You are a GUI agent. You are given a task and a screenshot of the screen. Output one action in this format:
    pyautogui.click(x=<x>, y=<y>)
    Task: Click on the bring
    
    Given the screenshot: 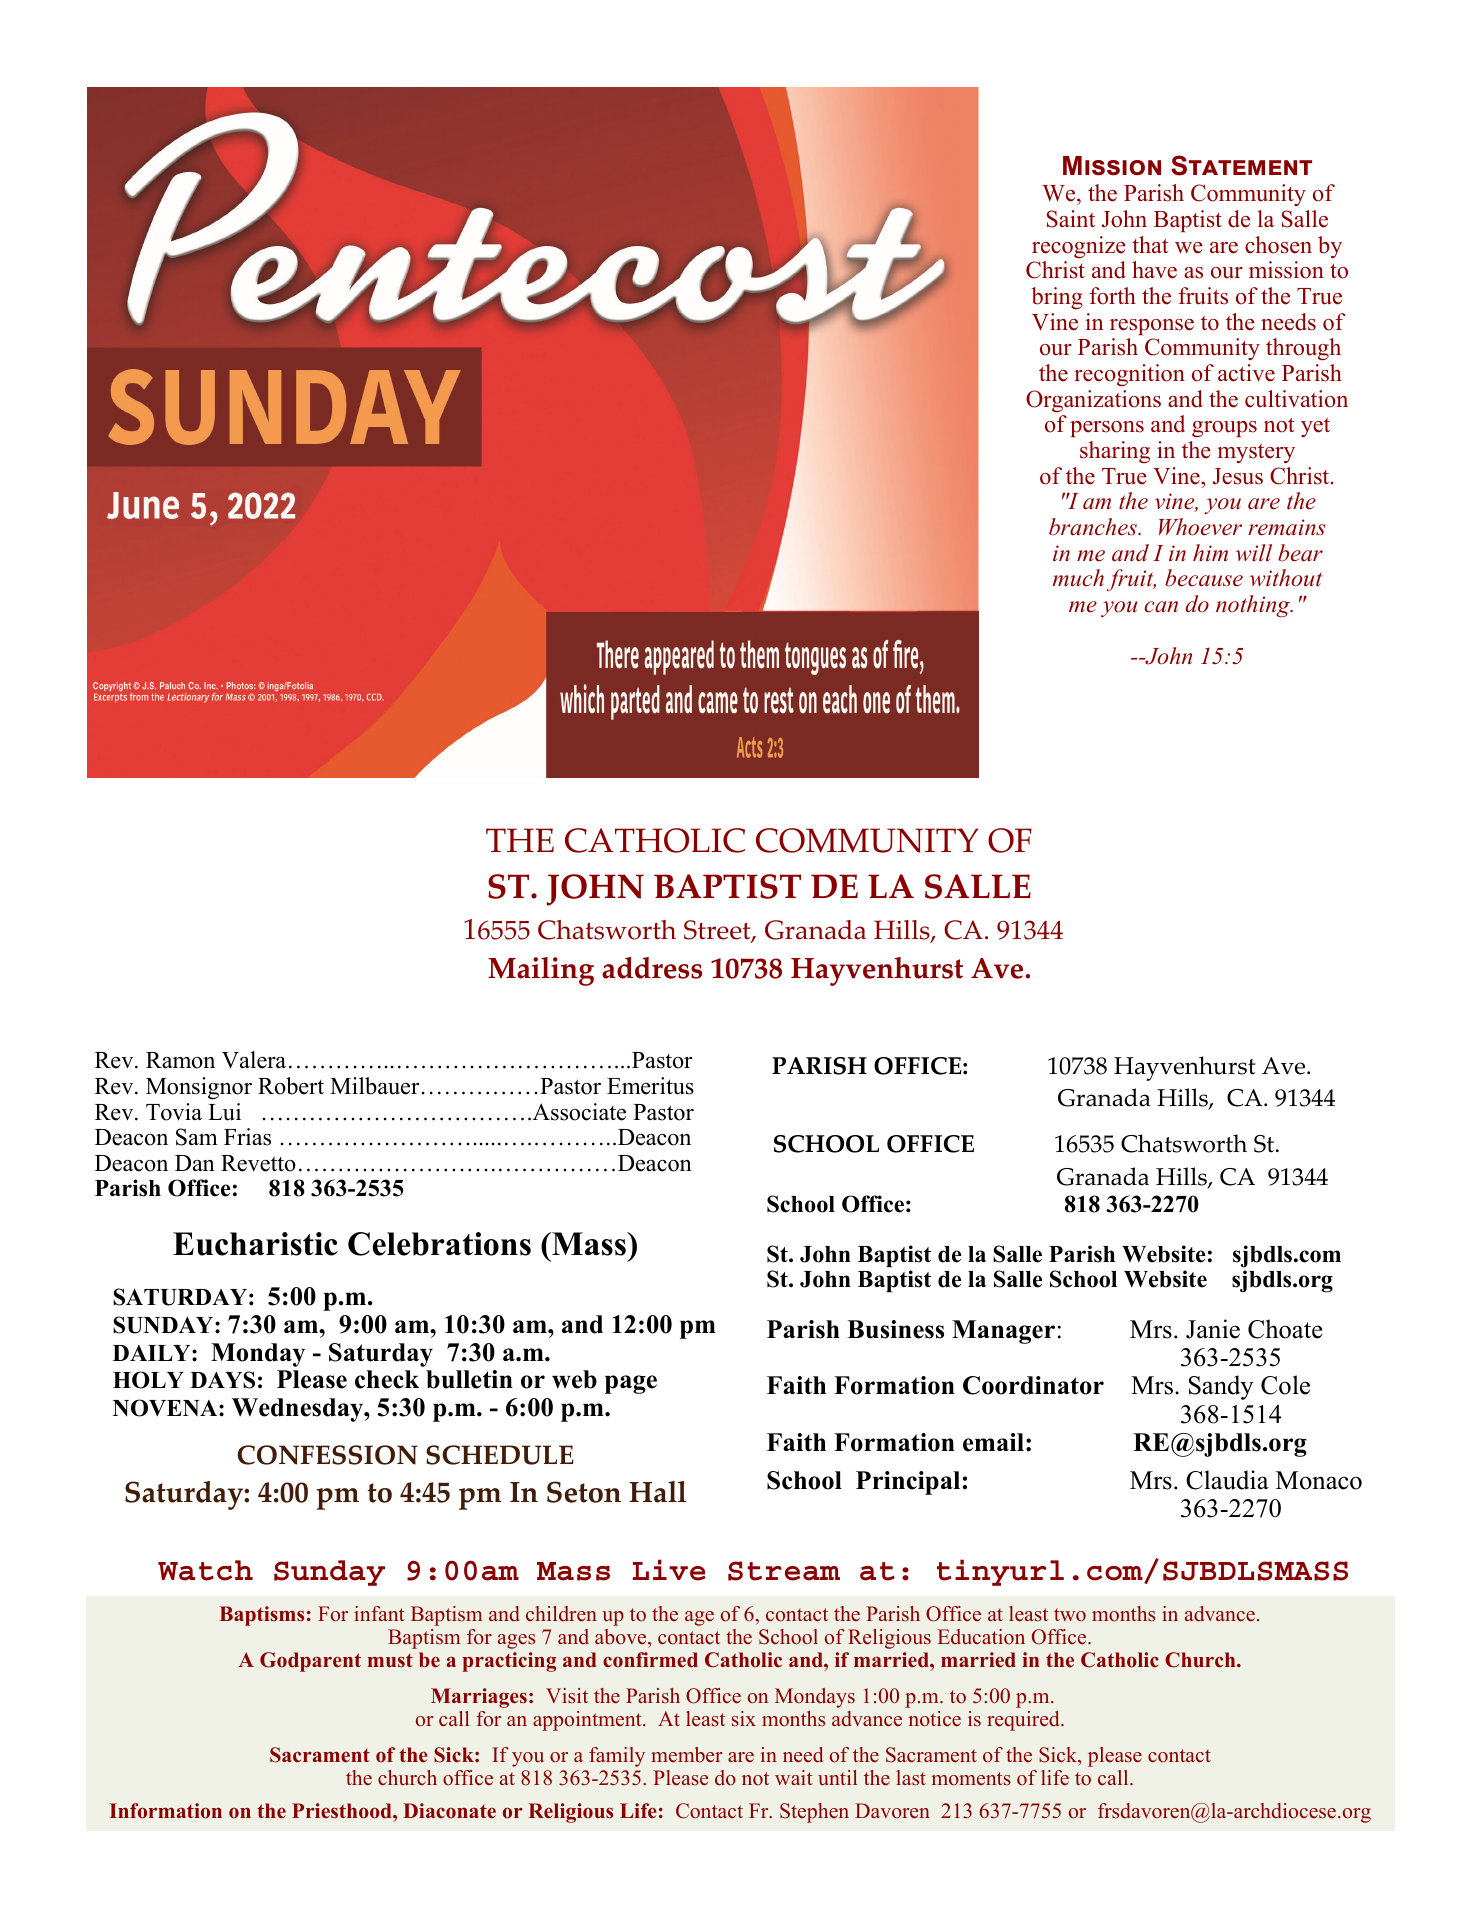 What is the action you would take?
    pyautogui.click(x=1057, y=298)
